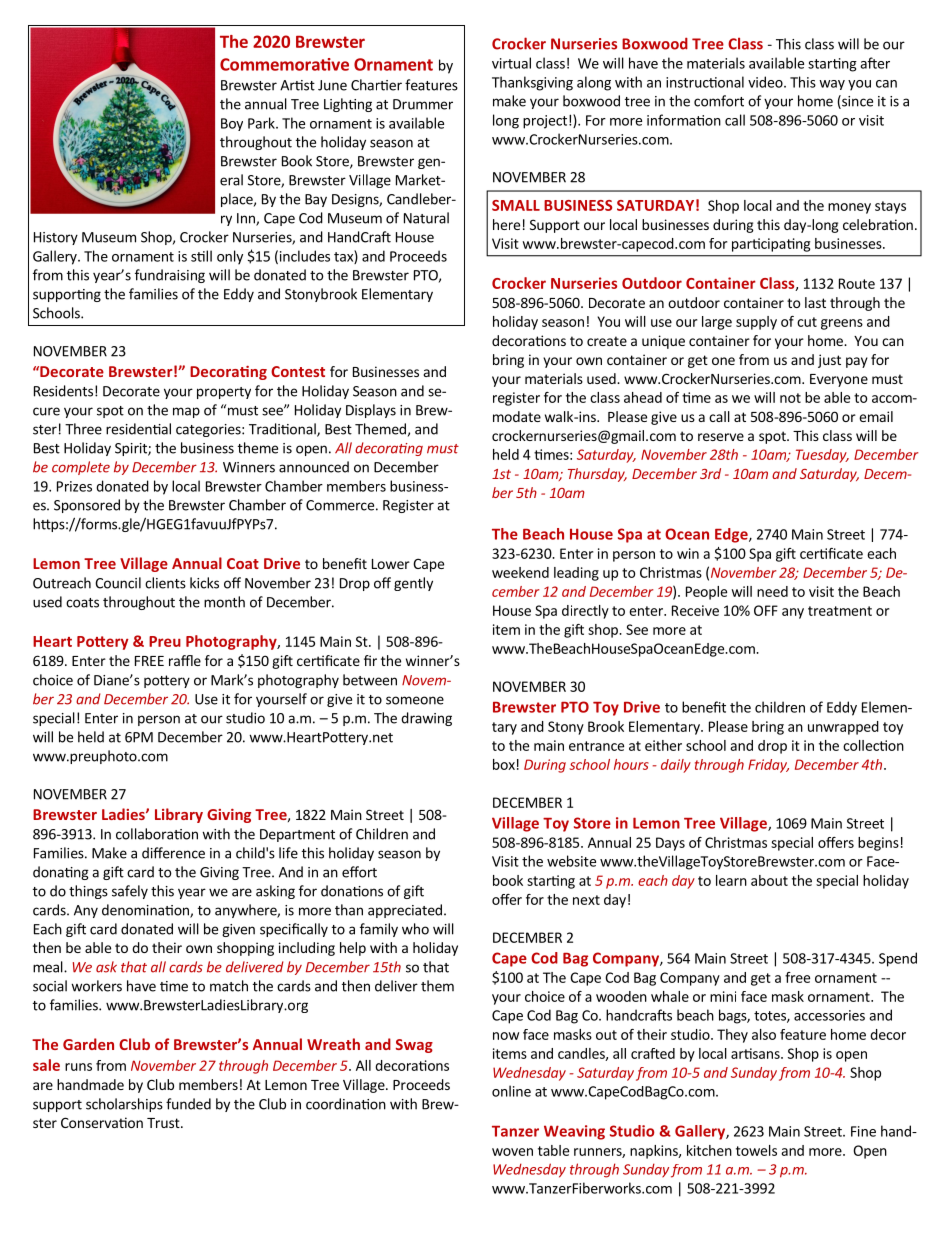 Image resolution: width=952 pixels, height=1233 pixels. Describe the element at coordinates (829, 361) in the screenshot. I see `just` at that location.
